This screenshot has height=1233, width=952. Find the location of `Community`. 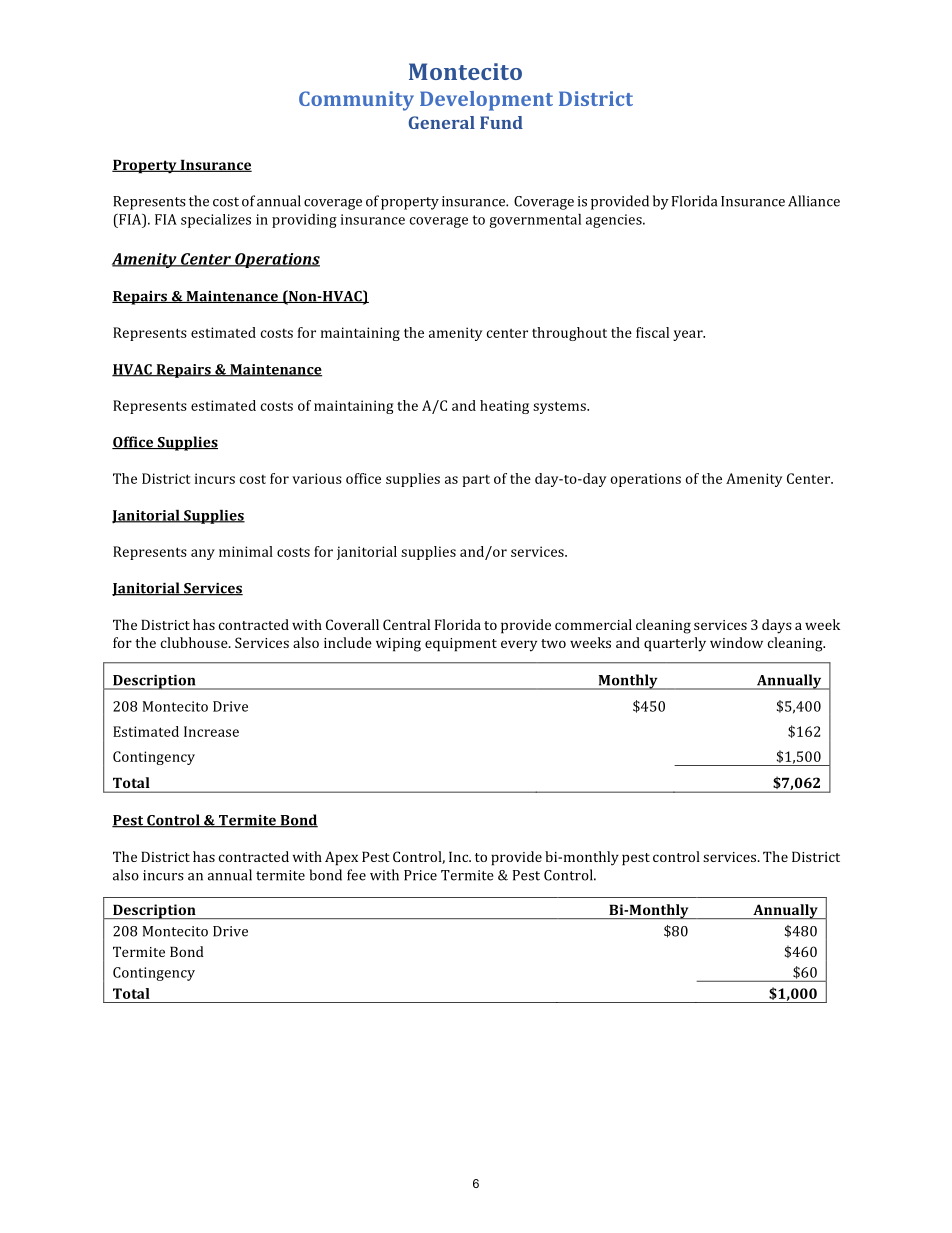

Community is located at coordinates (356, 101).
